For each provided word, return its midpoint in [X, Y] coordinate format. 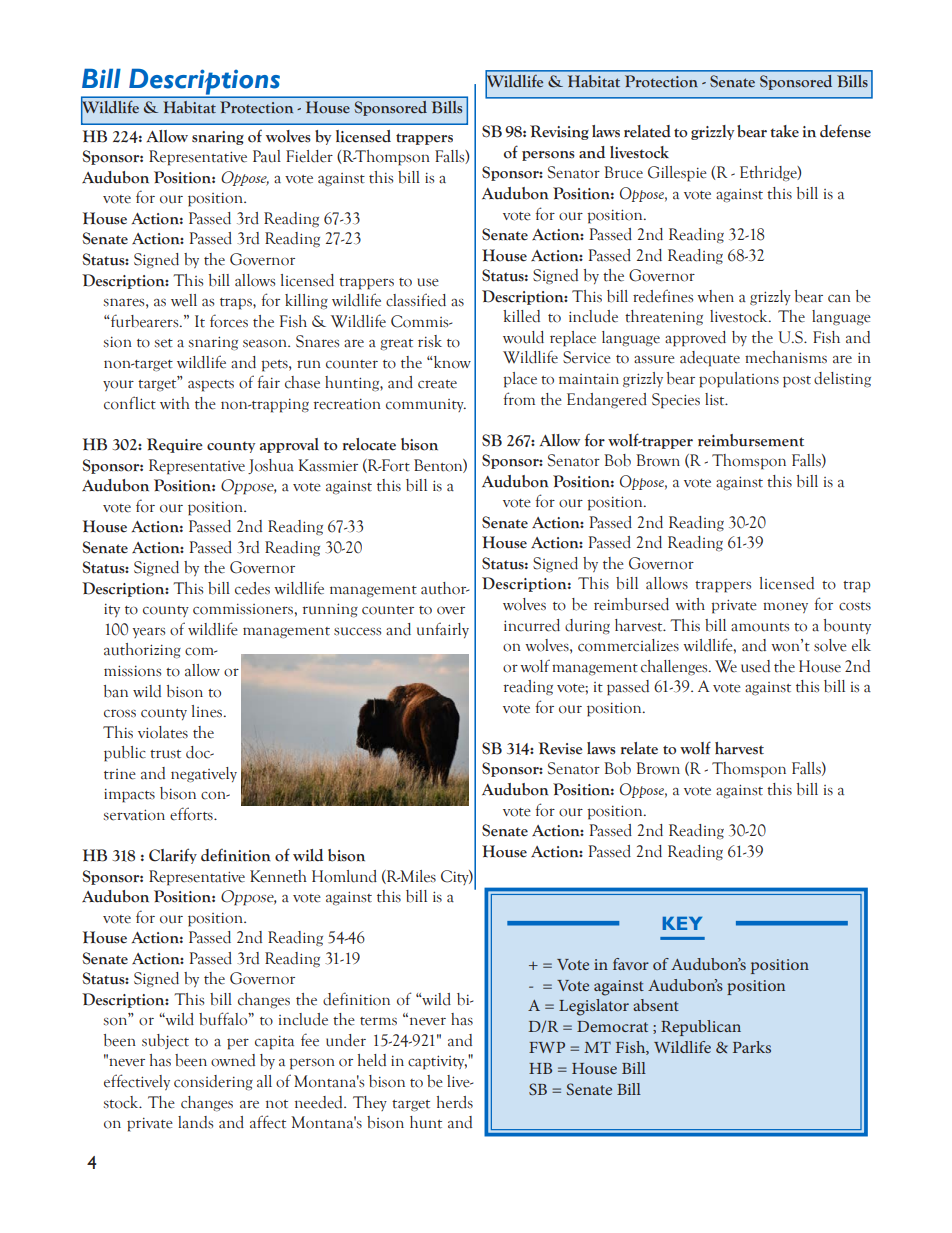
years [148, 632]
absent [656, 1005]
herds [455, 1102]
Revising [559, 132]
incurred [532, 625]
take [784, 131]
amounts [760, 627]
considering [213, 1083]
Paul [267, 156]
